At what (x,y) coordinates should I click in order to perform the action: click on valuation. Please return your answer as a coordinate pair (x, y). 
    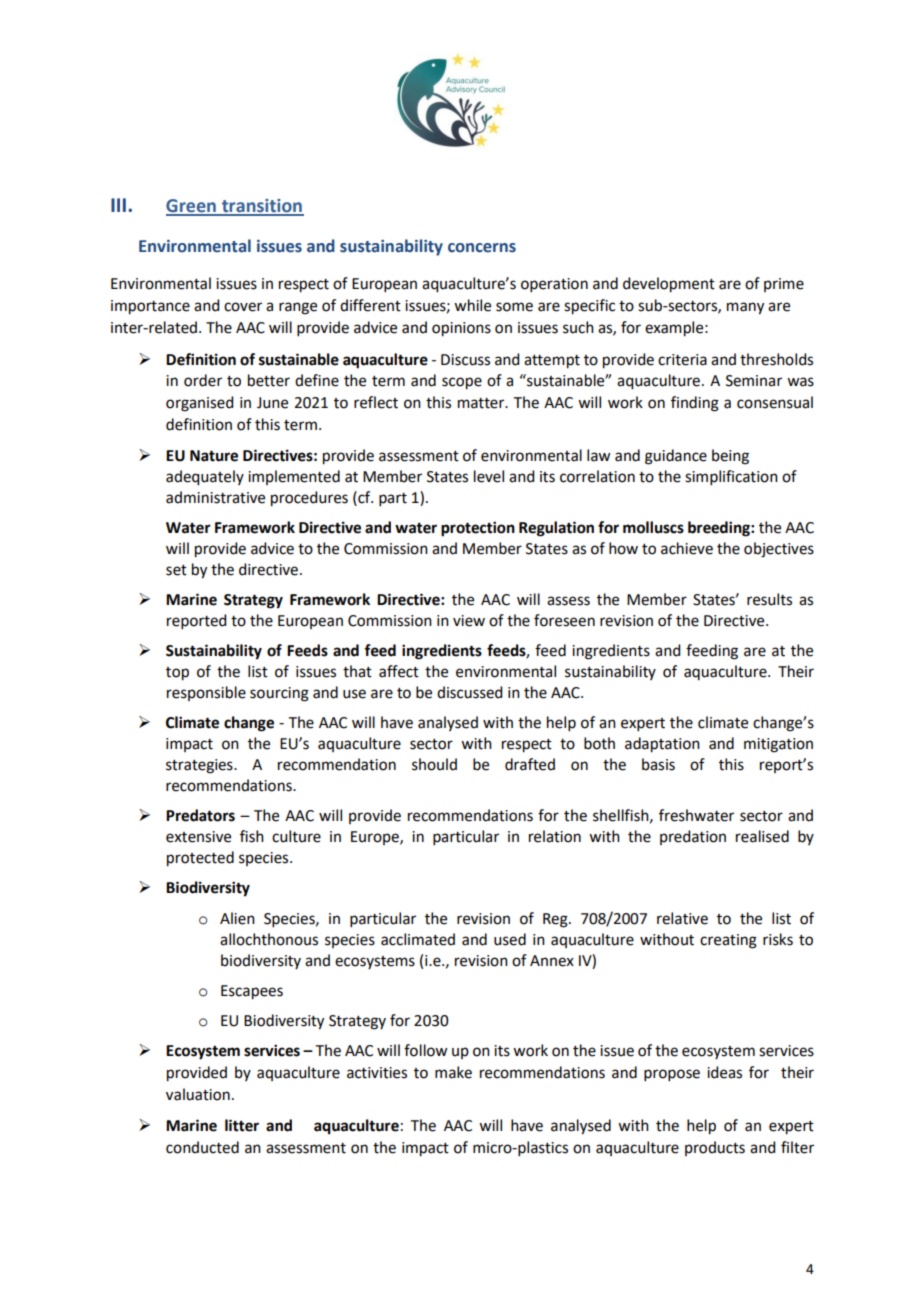
    Looking at the image, I should click on (198, 1094).
